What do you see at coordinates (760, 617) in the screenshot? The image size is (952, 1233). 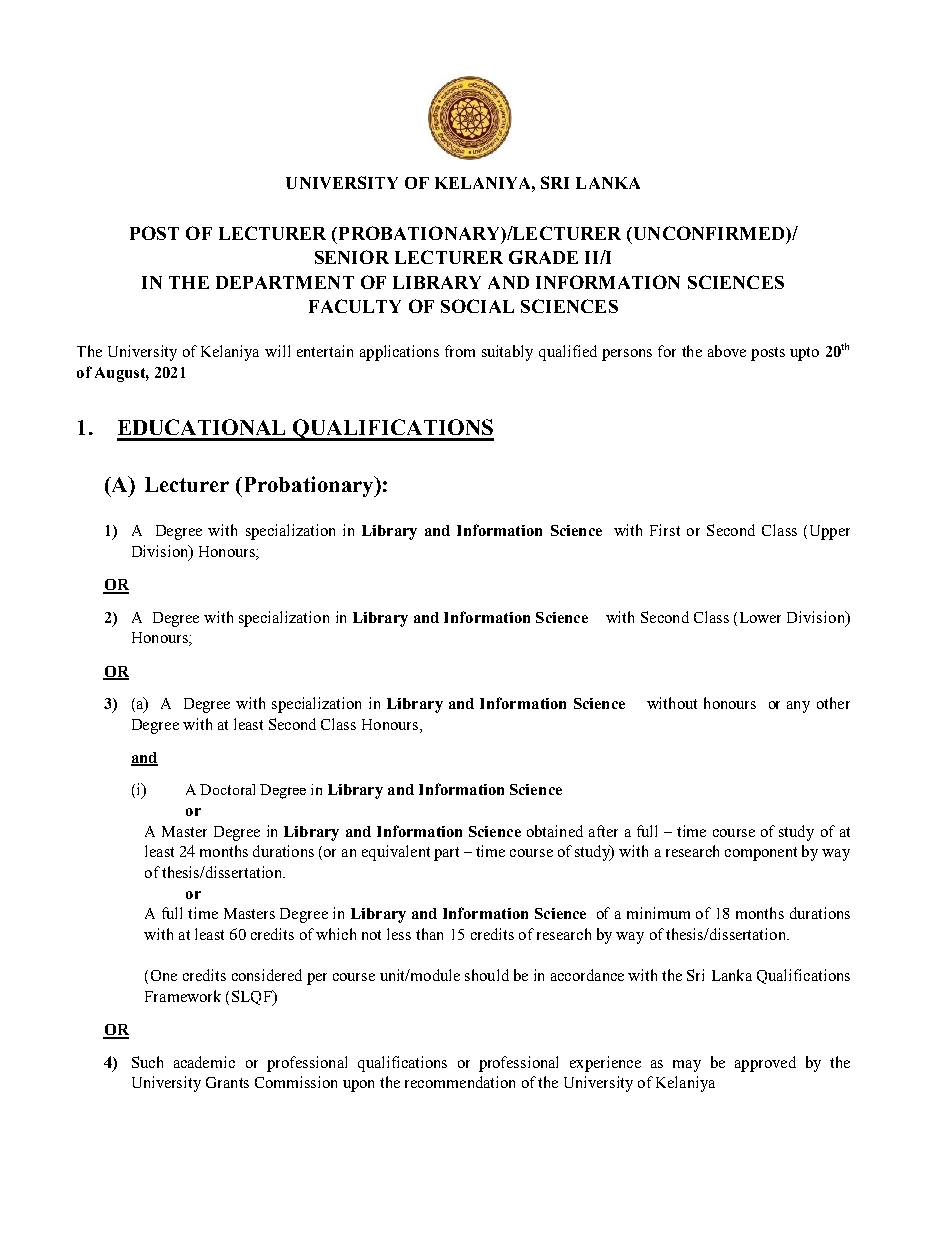 I see `Lower` at bounding box center [760, 617].
